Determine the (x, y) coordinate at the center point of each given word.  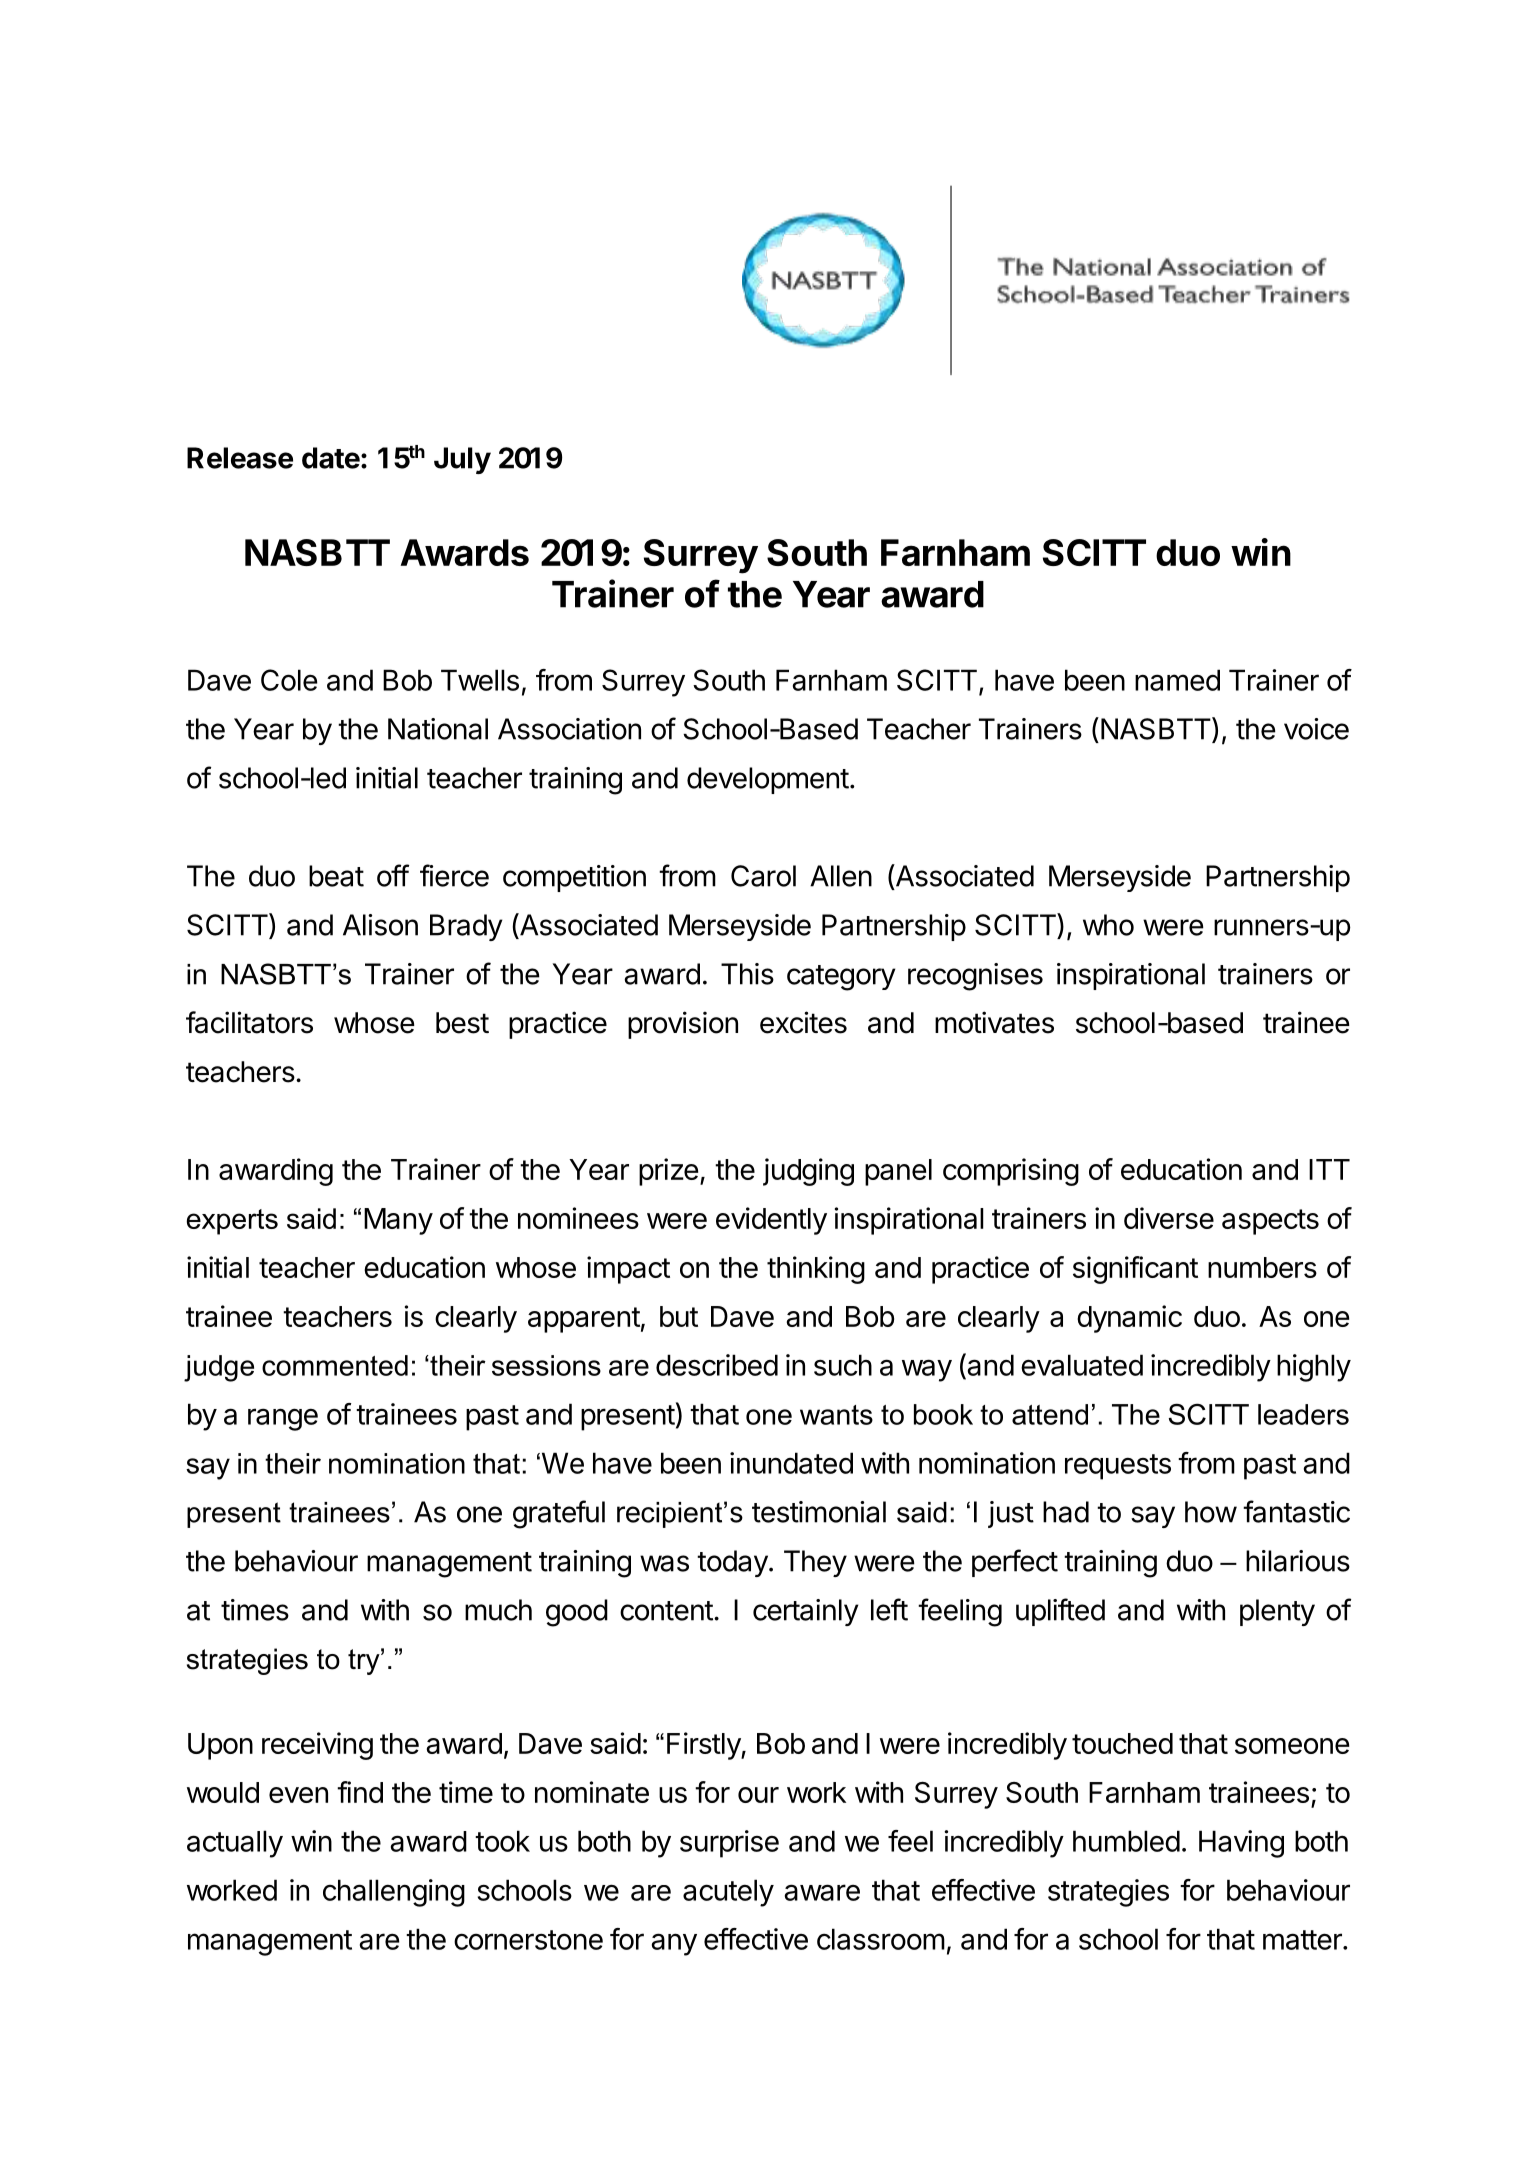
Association (569, 729)
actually (235, 1844)
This (747, 974)
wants (836, 1415)
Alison (380, 925)
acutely (728, 1893)
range (283, 1419)
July (462, 460)
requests (1118, 1467)
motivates (994, 1022)
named (1177, 680)
